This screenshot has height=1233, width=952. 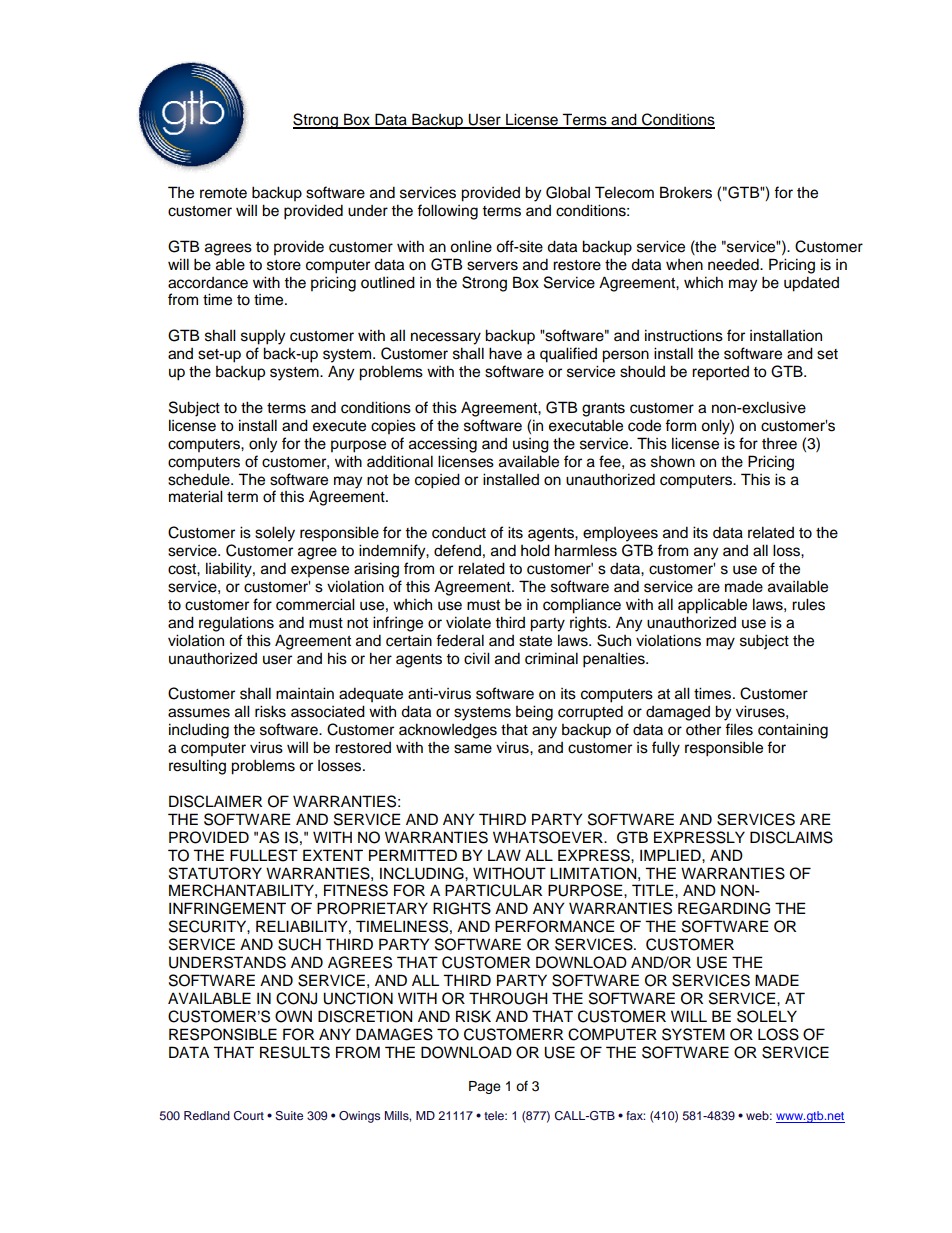 I want to click on remote, so click(x=223, y=193).
